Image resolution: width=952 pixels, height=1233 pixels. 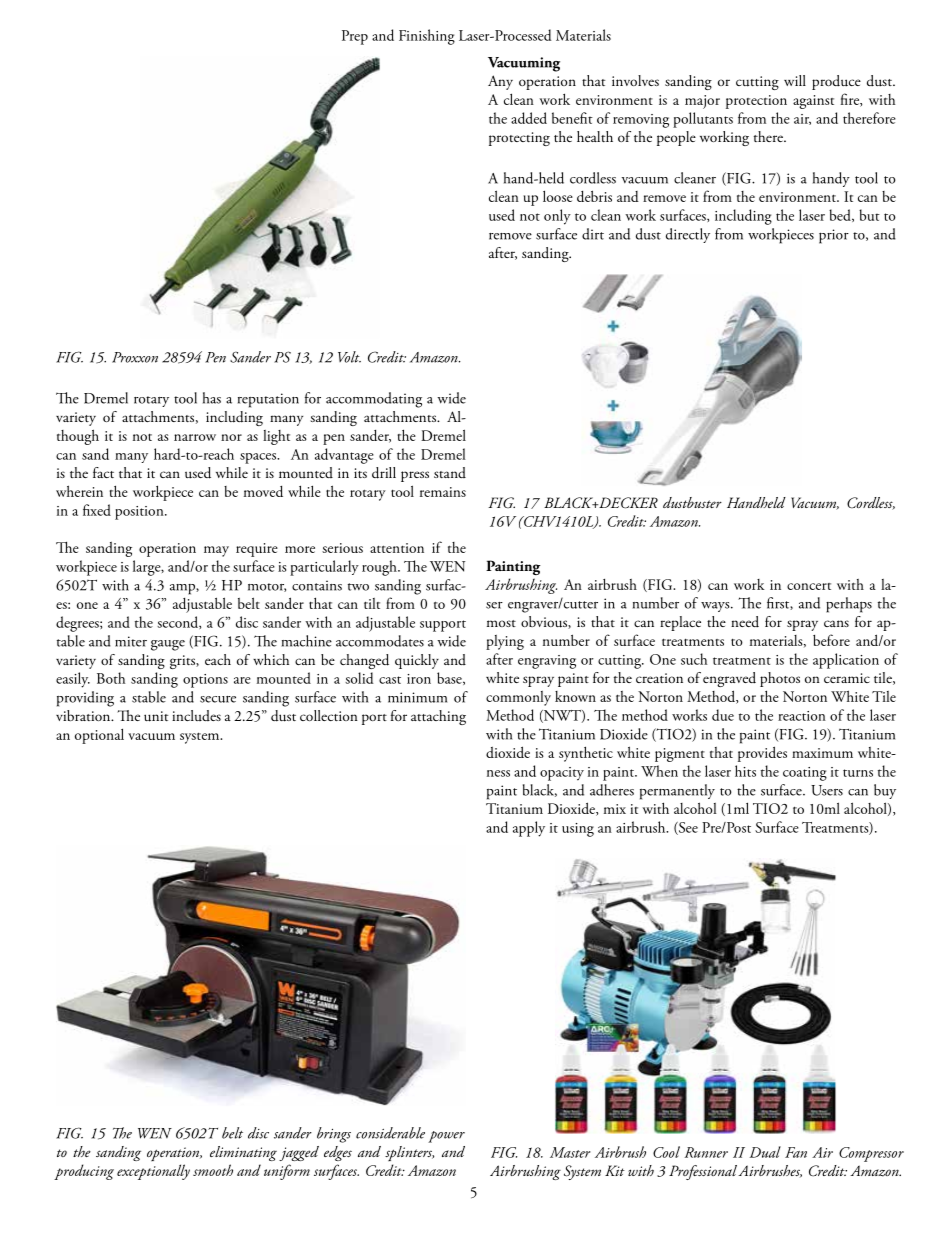 What do you see at coordinates (153, 1172) in the screenshot?
I see `exceptionally` at bounding box center [153, 1172].
